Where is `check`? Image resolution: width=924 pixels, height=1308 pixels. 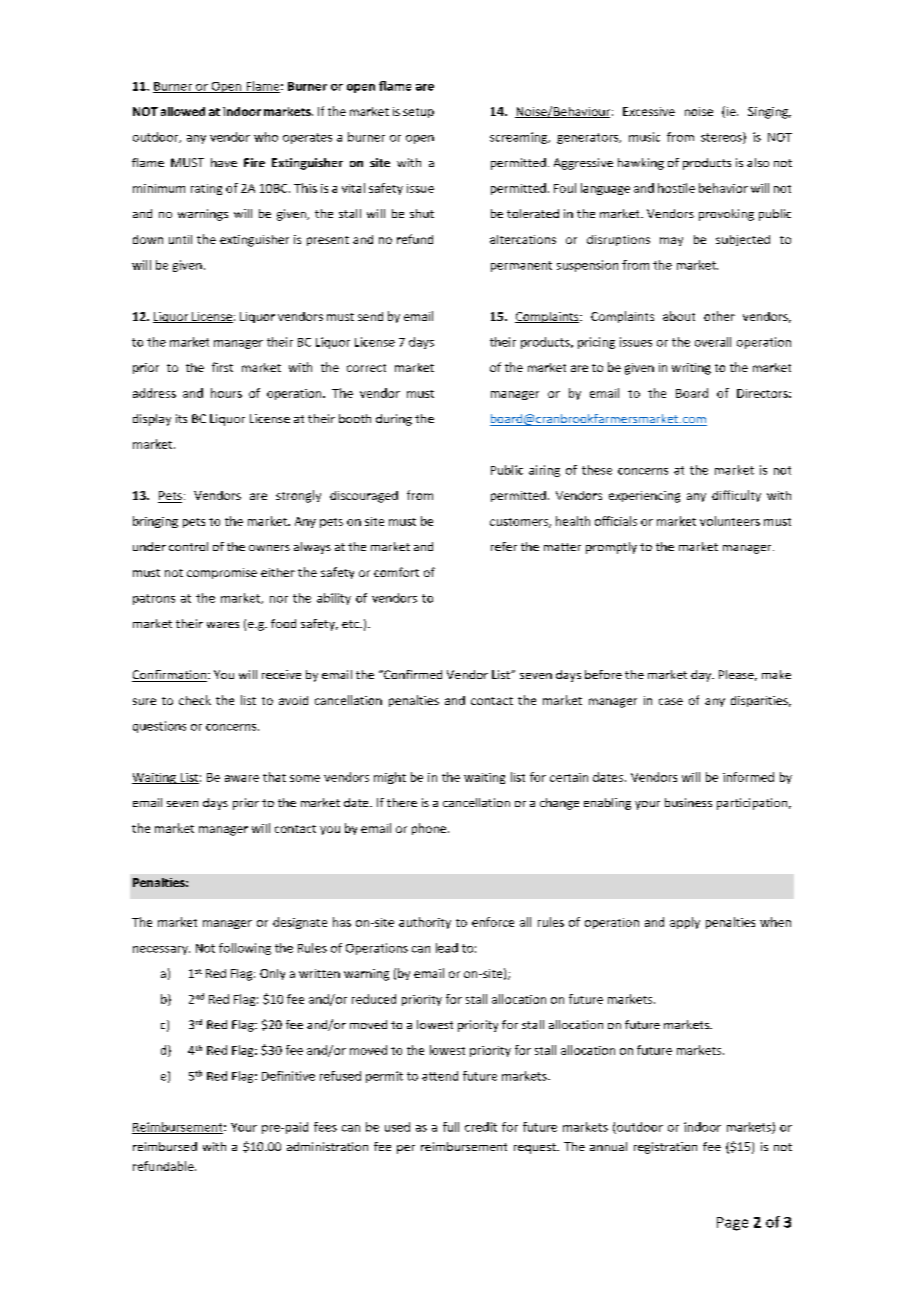 check is located at coordinates (195, 700).
